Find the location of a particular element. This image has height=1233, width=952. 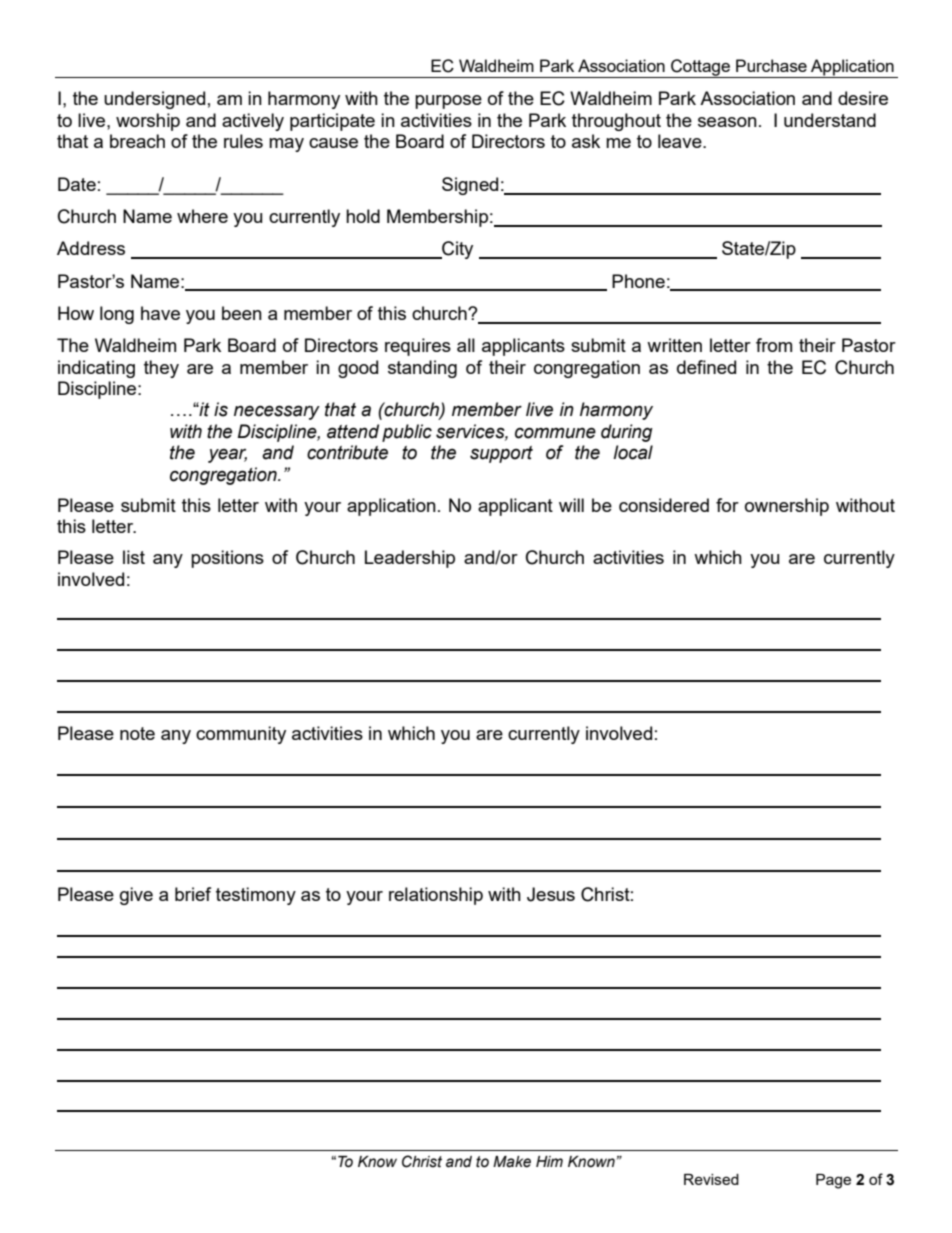

purpose is located at coordinates (448, 102).
